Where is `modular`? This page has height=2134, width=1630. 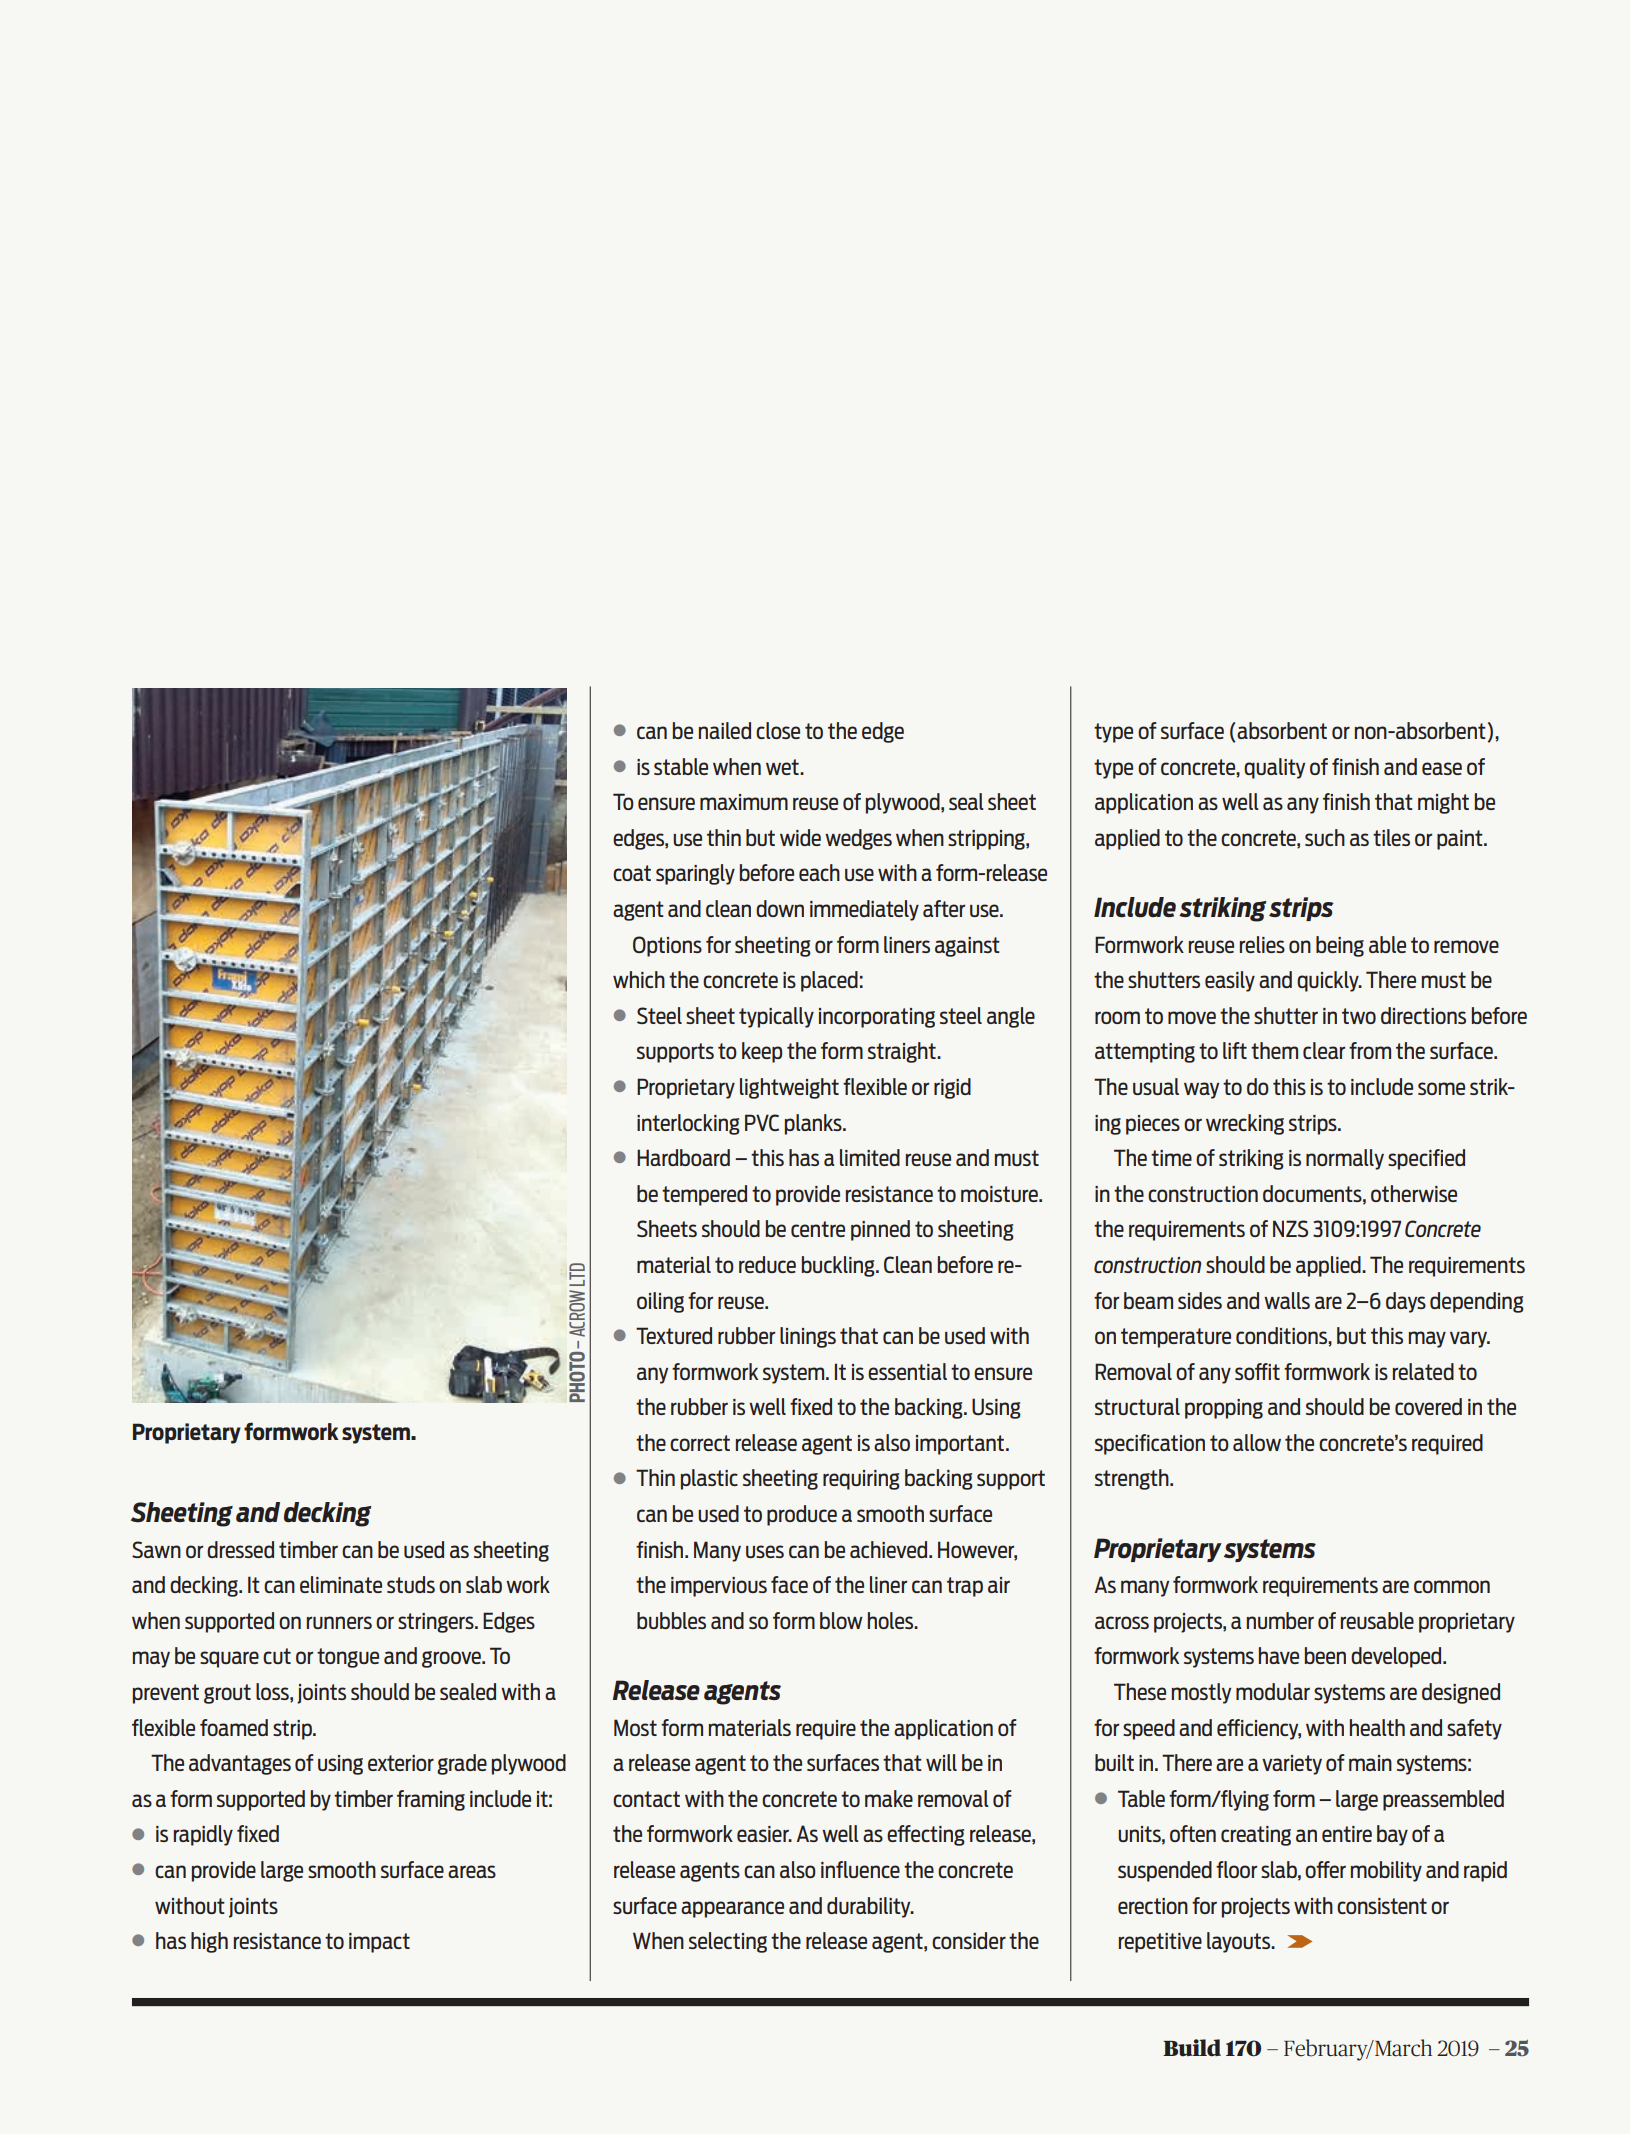 modular is located at coordinates (1273, 1691).
